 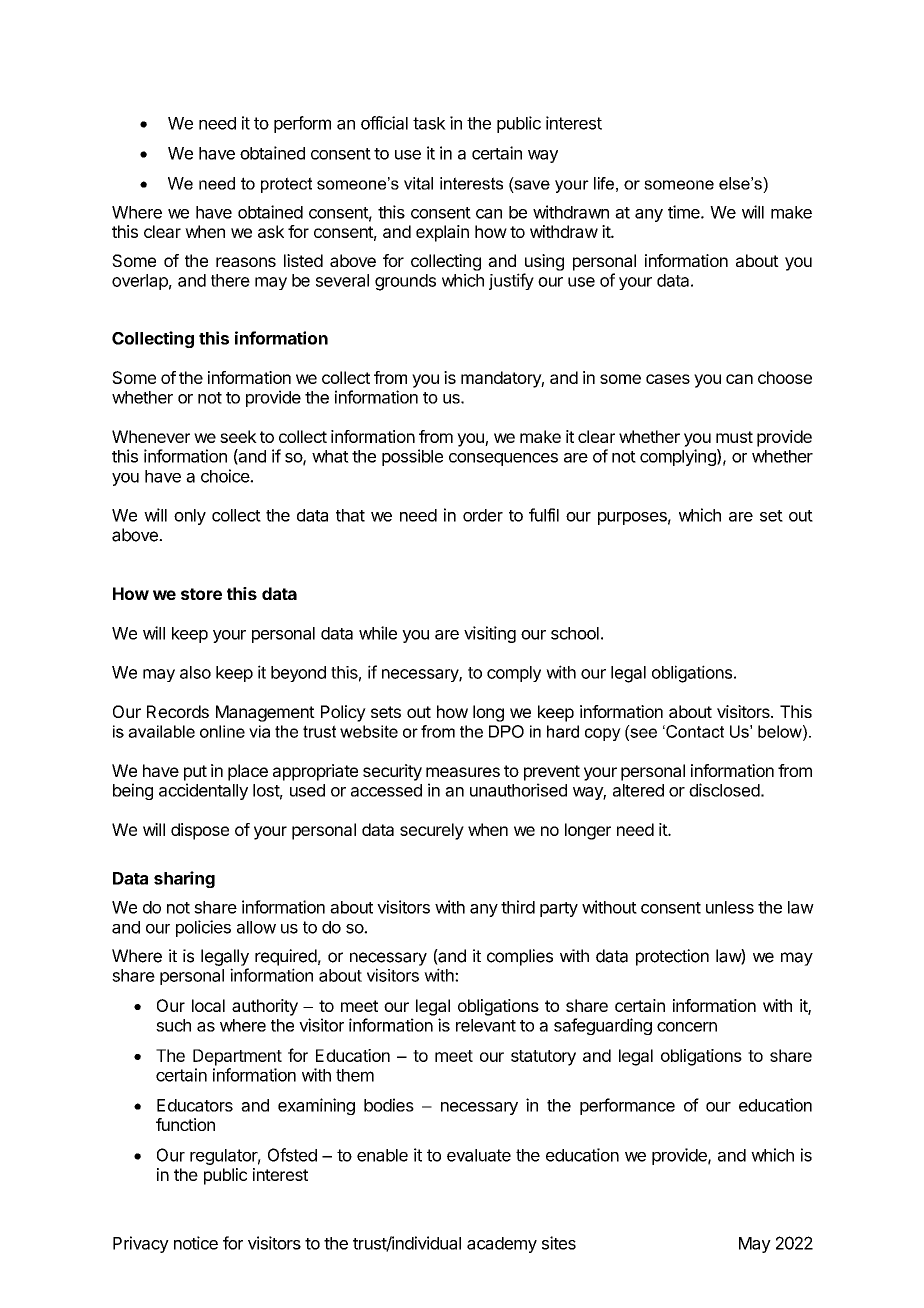 What do you see at coordinates (734, 437) in the image?
I see `must` at bounding box center [734, 437].
